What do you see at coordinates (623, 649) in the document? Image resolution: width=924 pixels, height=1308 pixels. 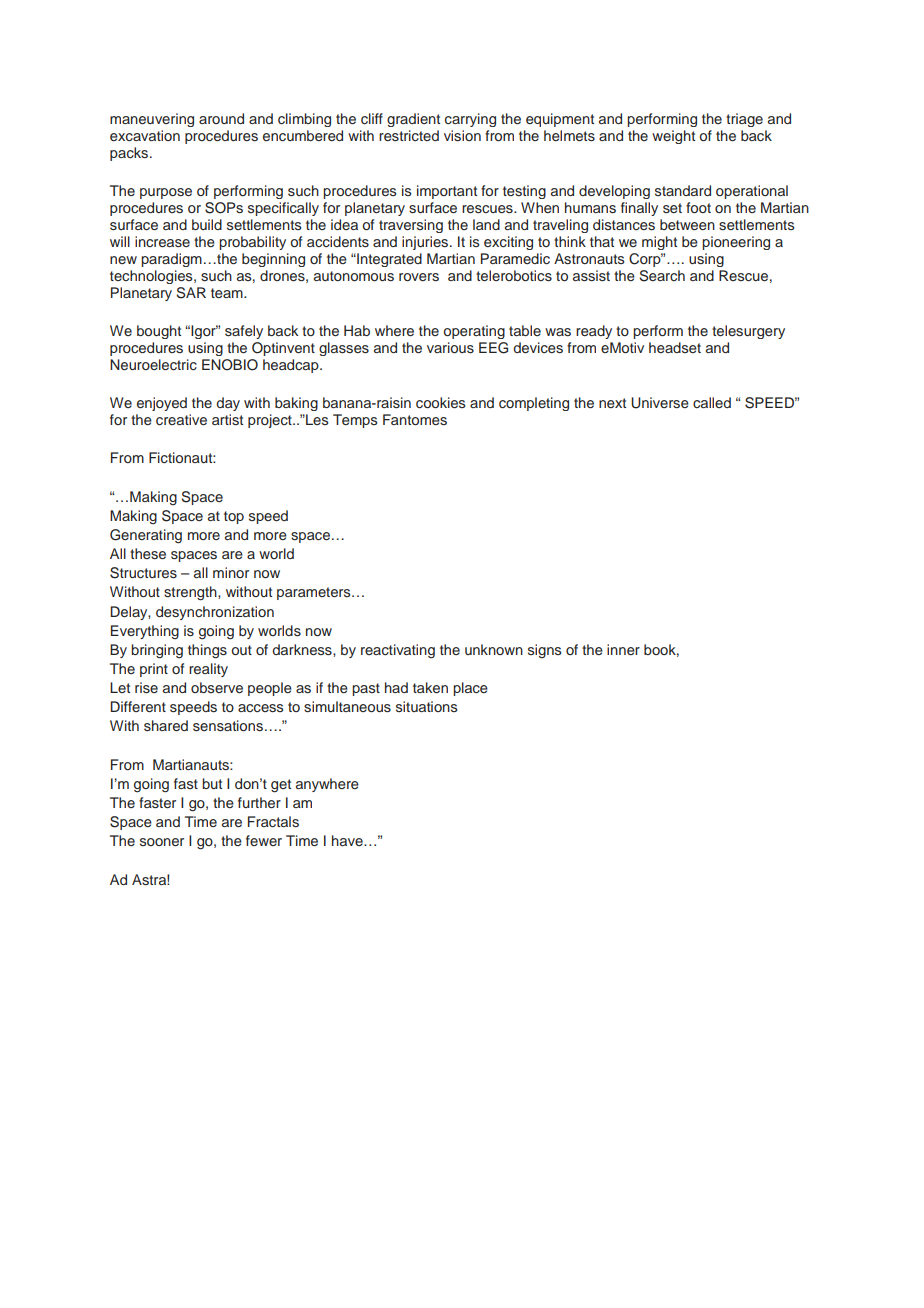 I see `inner` at bounding box center [623, 649].
